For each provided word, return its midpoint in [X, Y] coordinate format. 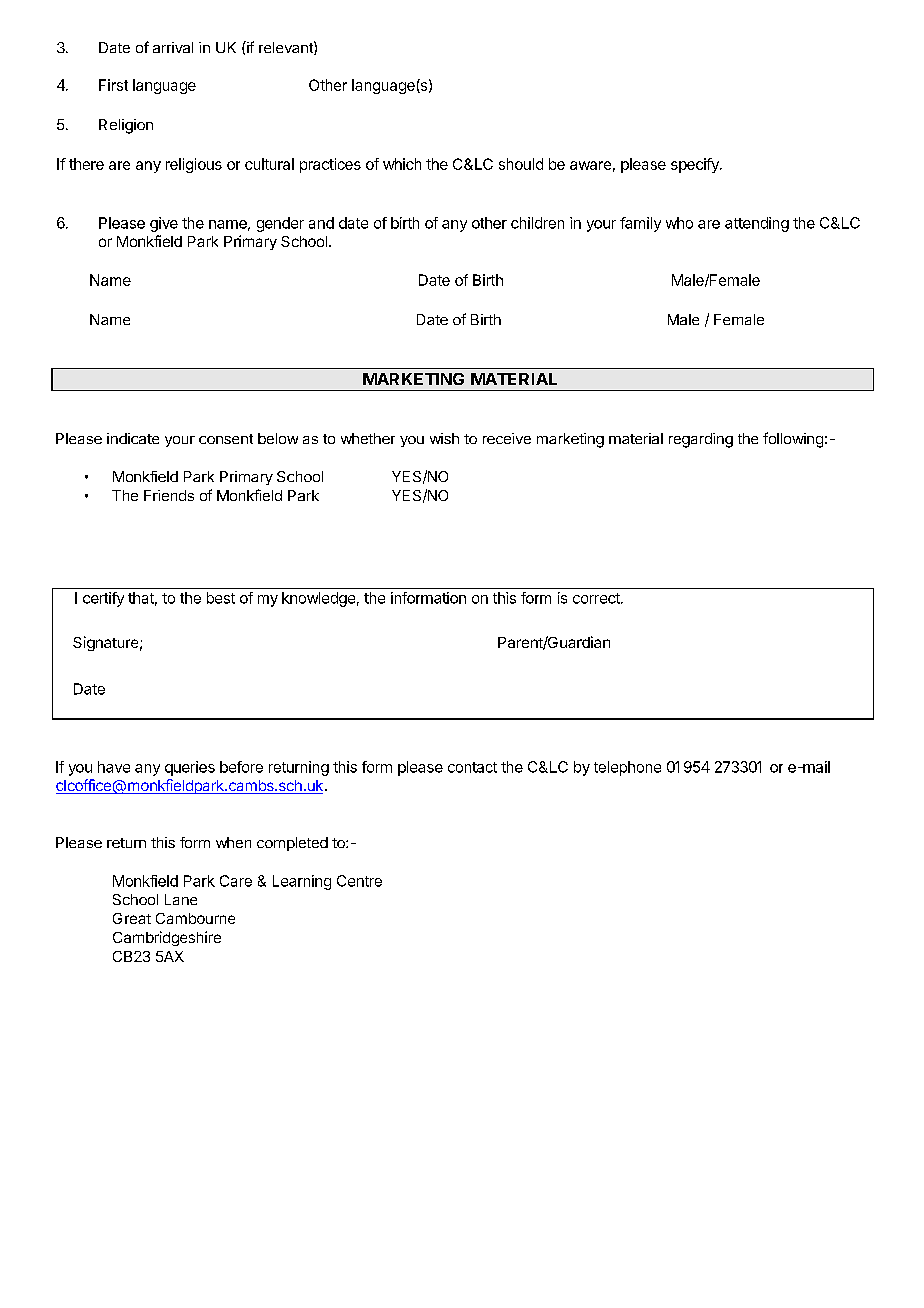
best [221, 598]
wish [444, 438]
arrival [173, 47]
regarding [701, 440]
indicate [133, 438]
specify [696, 165]
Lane [181, 899]
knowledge [318, 599]
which [402, 164]
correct [597, 598]
